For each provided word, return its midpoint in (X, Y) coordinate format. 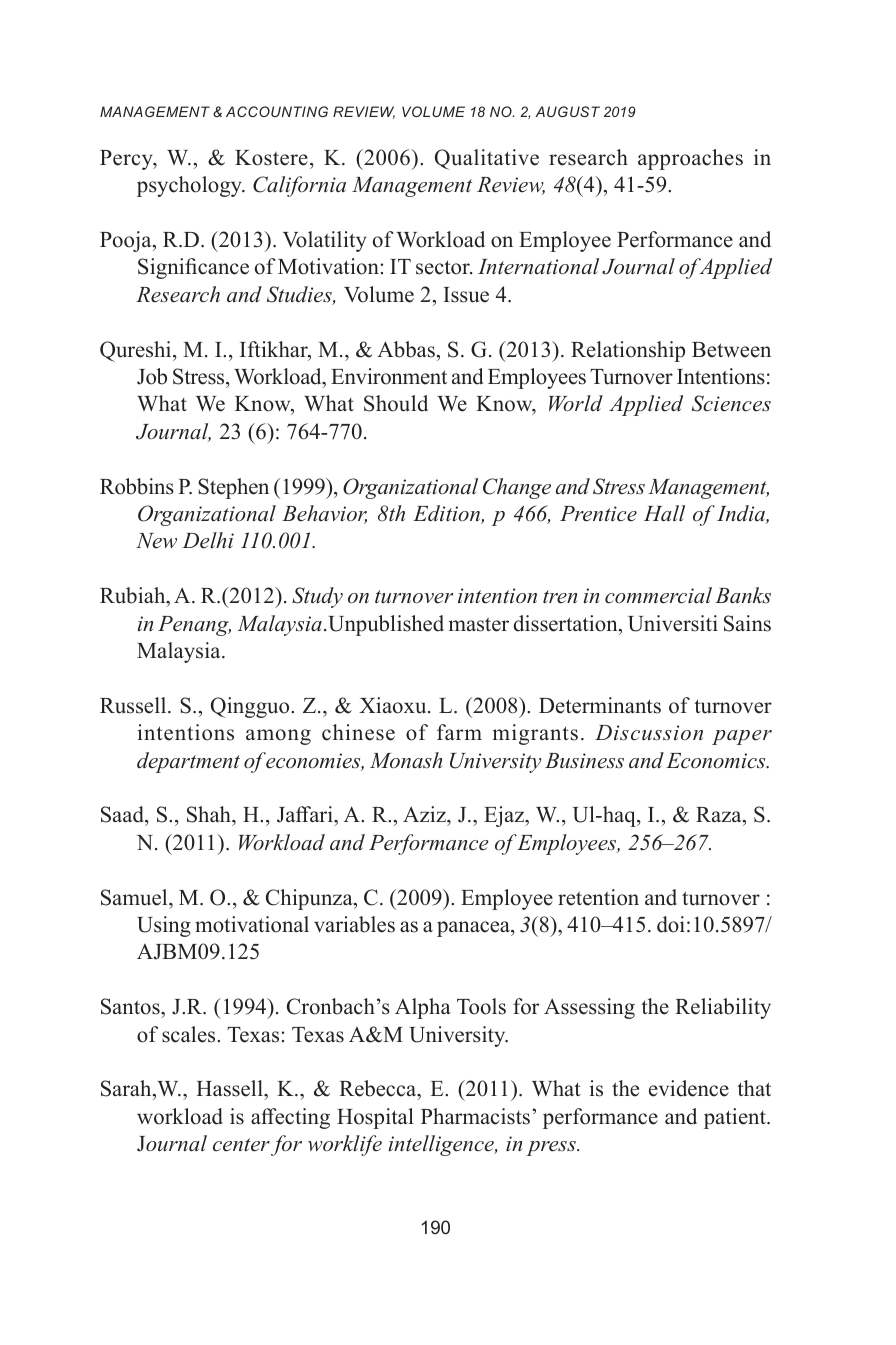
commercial (658, 595)
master (479, 624)
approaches (690, 159)
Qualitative (487, 159)
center (241, 1145)
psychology (190, 186)
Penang (194, 626)
